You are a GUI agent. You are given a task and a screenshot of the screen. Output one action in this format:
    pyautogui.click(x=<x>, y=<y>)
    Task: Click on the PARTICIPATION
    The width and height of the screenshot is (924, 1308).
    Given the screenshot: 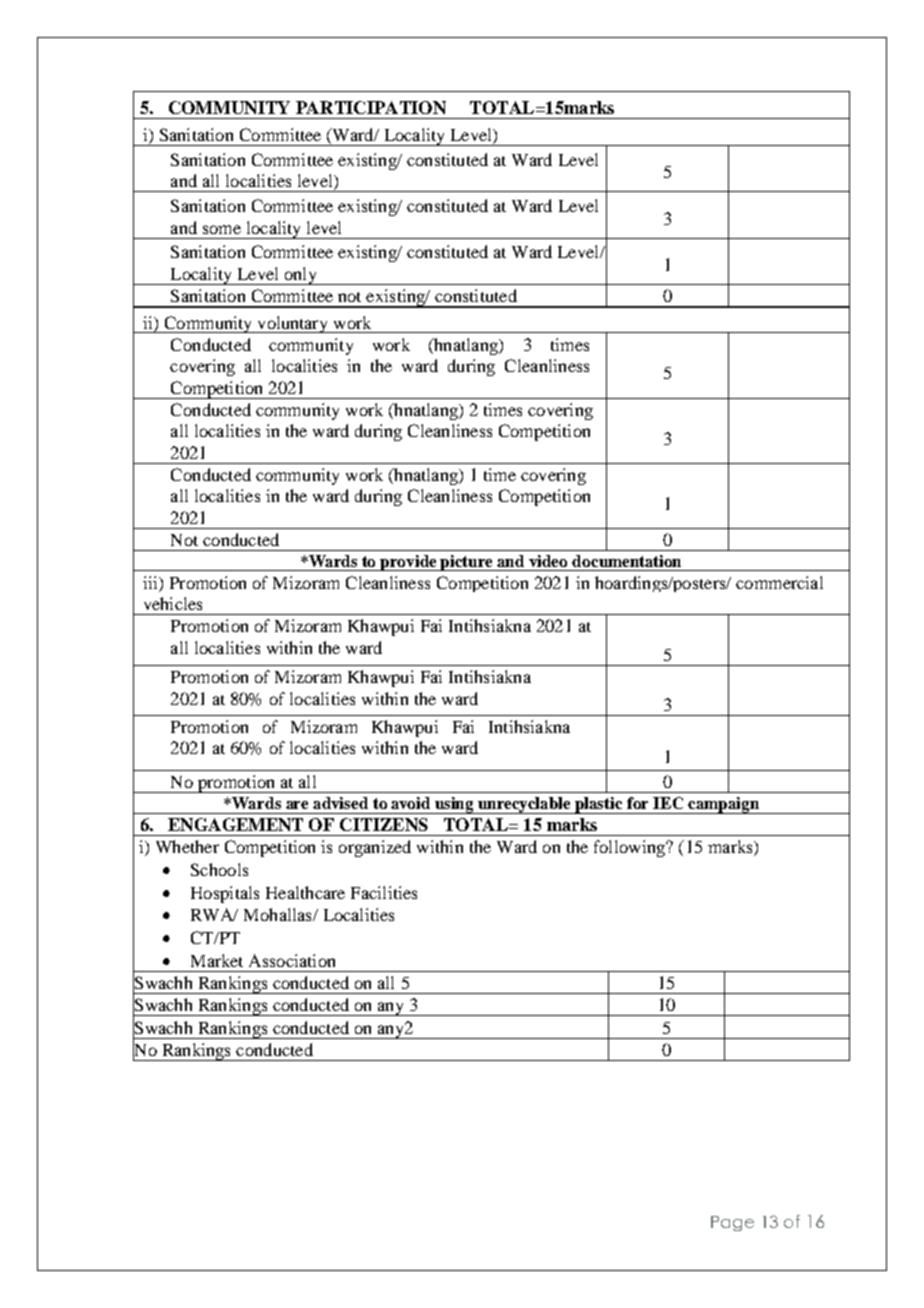 What is the action you would take?
    pyautogui.click(x=371, y=107)
